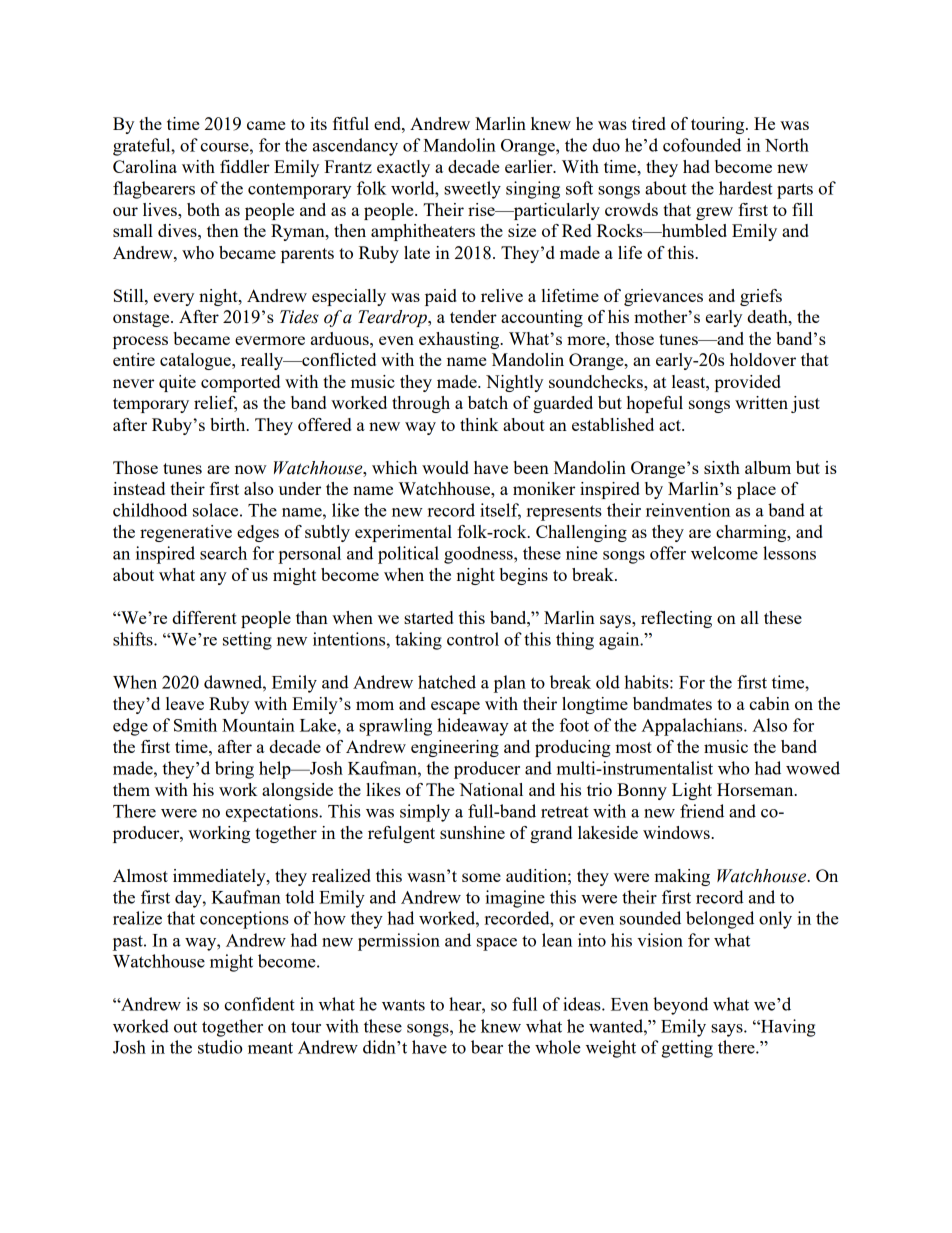 The image size is (952, 1233). I want to click on welcome, so click(724, 553).
